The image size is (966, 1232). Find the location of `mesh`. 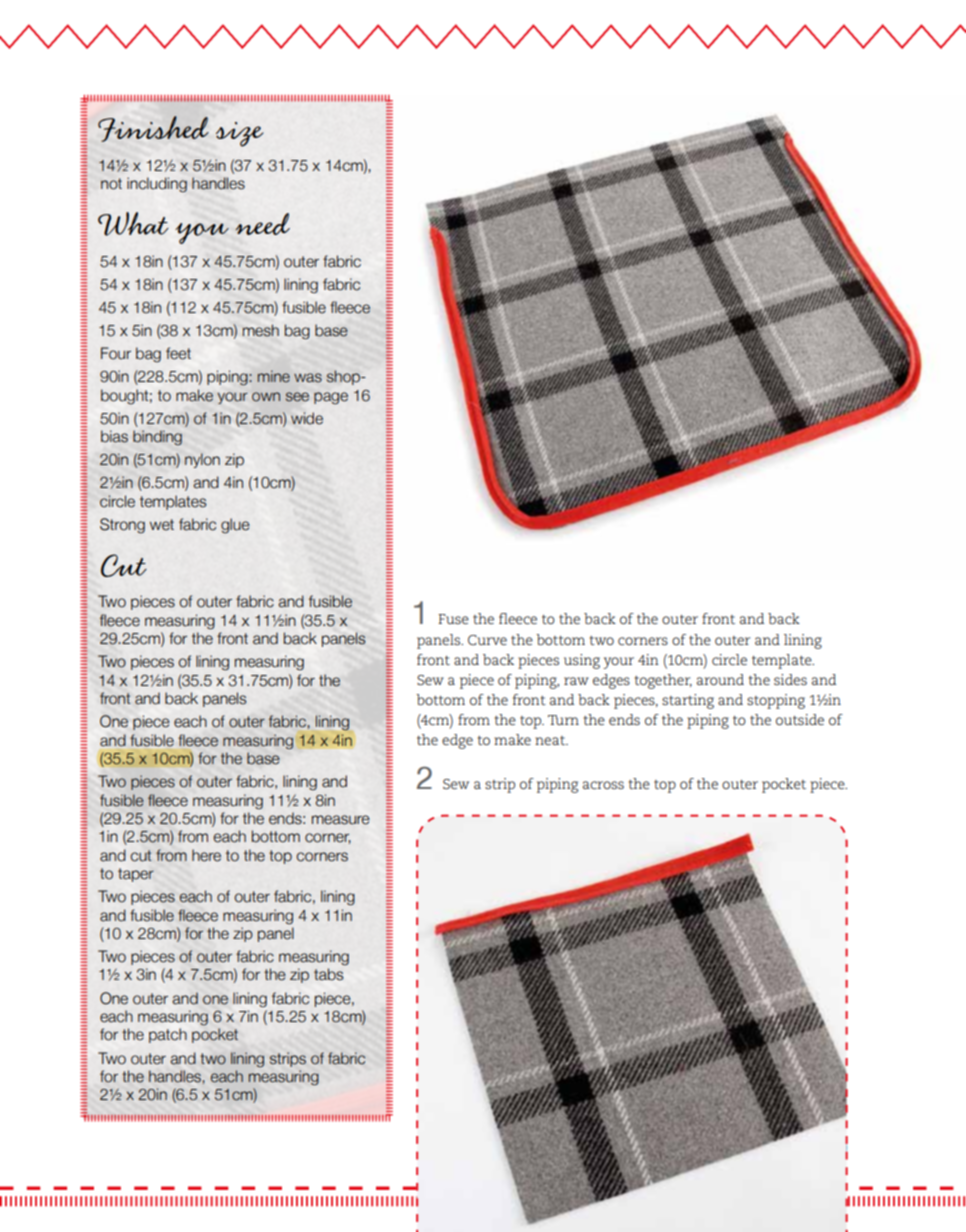

mesh is located at coordinates (261, 330).
